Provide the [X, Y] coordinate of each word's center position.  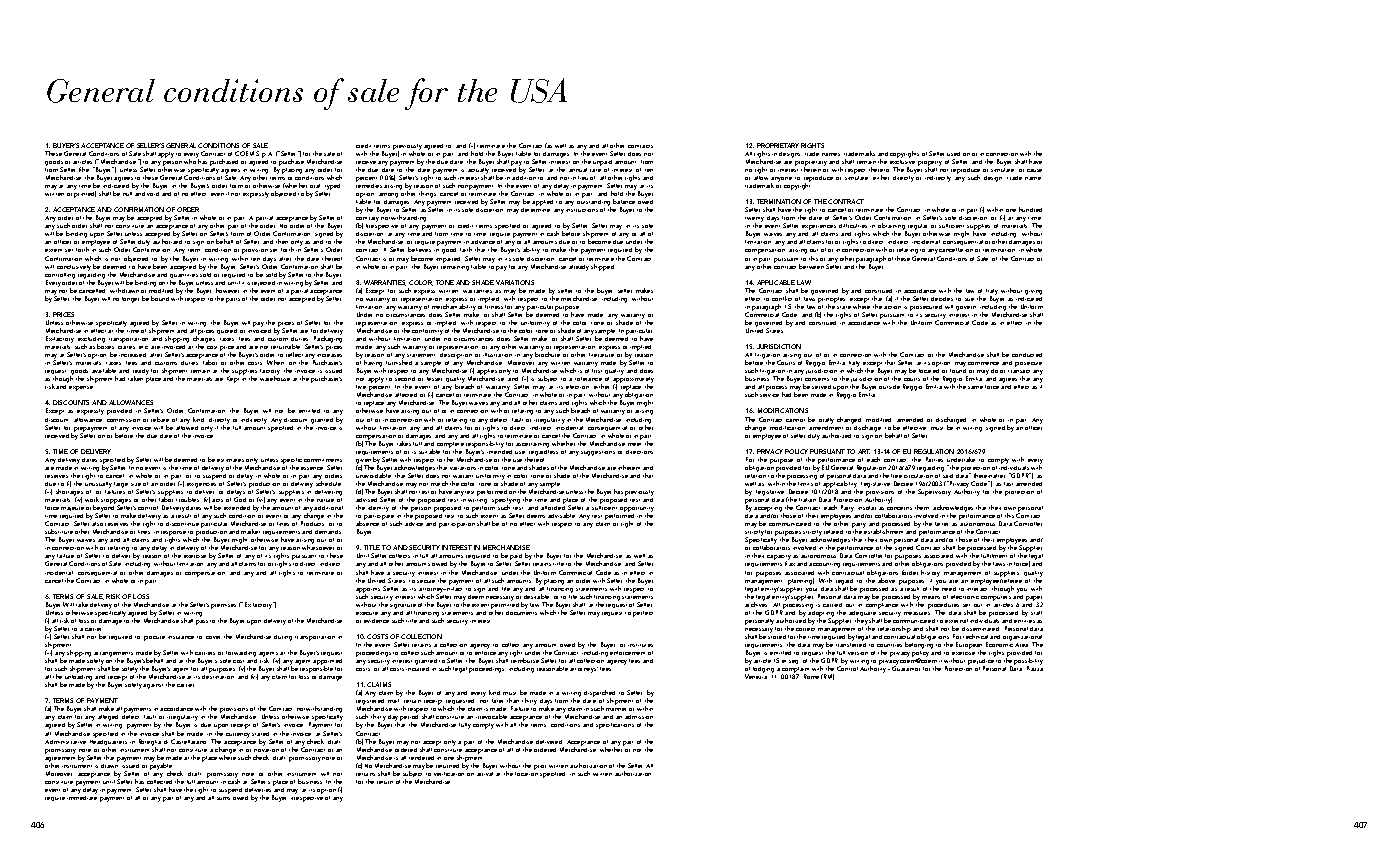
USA [539, 90]
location [526, 772]
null [127, 194]
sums [223, 798]
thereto [879, 169]
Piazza [1035, 668]
